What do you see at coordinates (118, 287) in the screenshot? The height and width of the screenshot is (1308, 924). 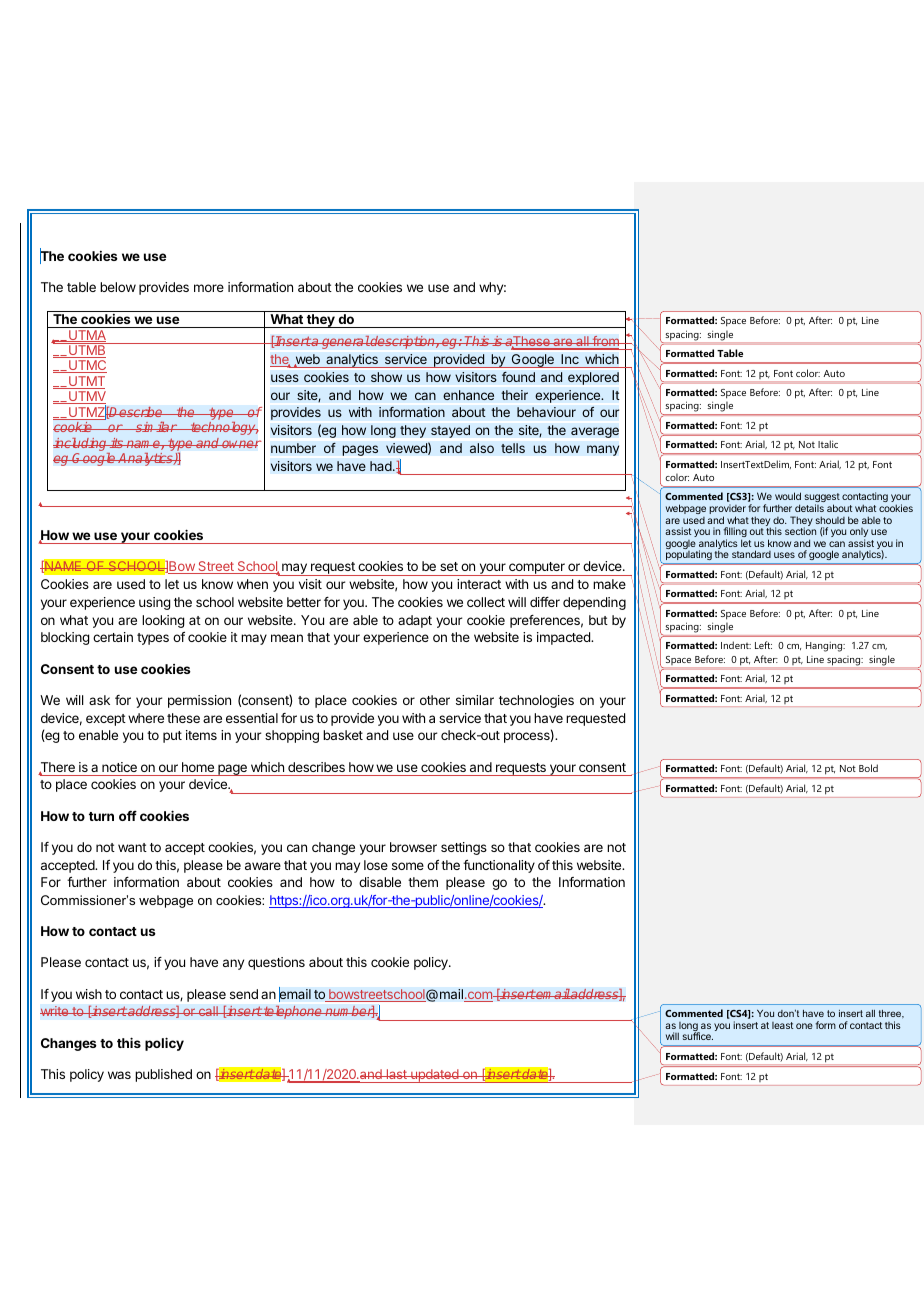 I see `below` at bounding box center [118, 287].
